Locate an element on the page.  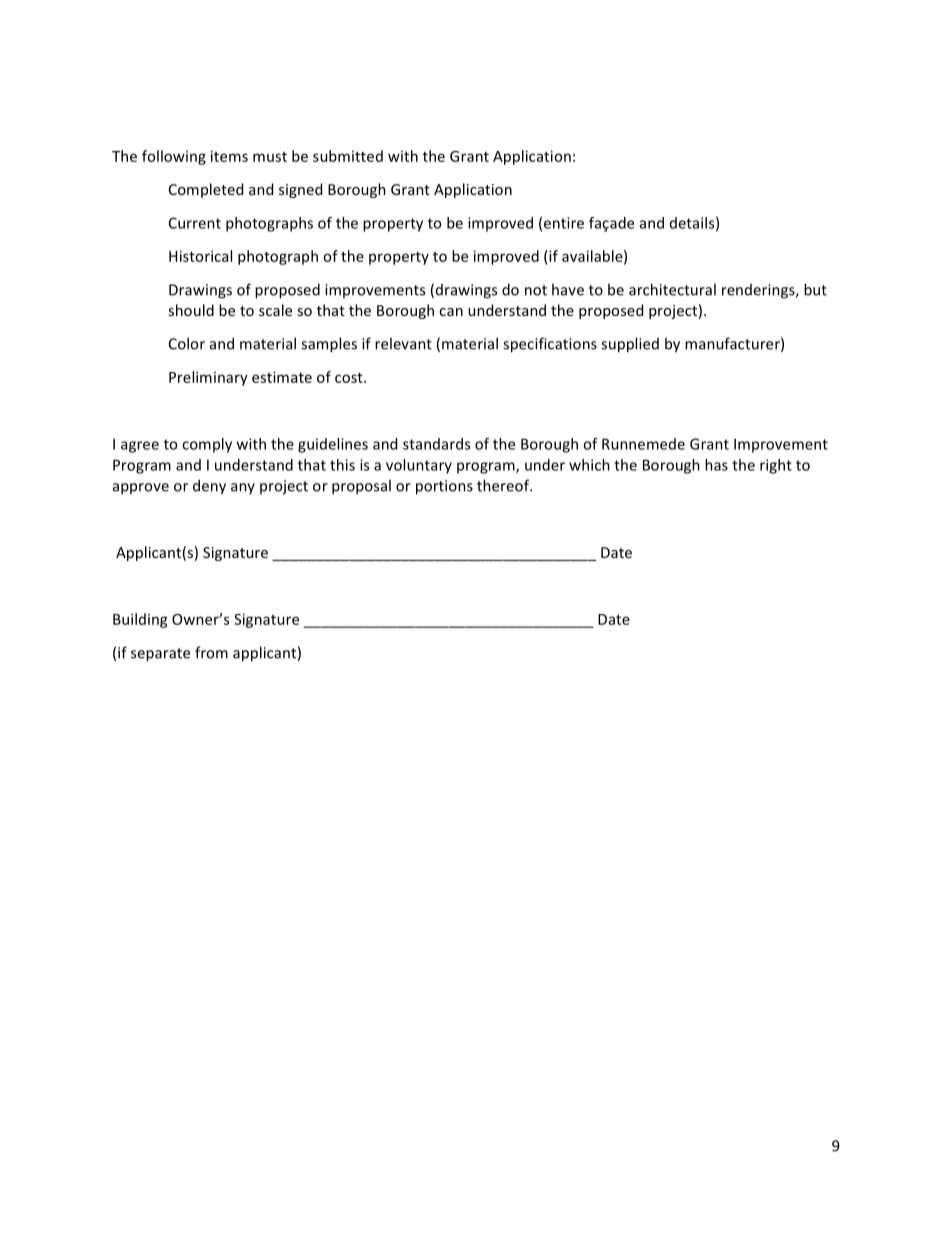
standards is located at coordinates (436, 444).
